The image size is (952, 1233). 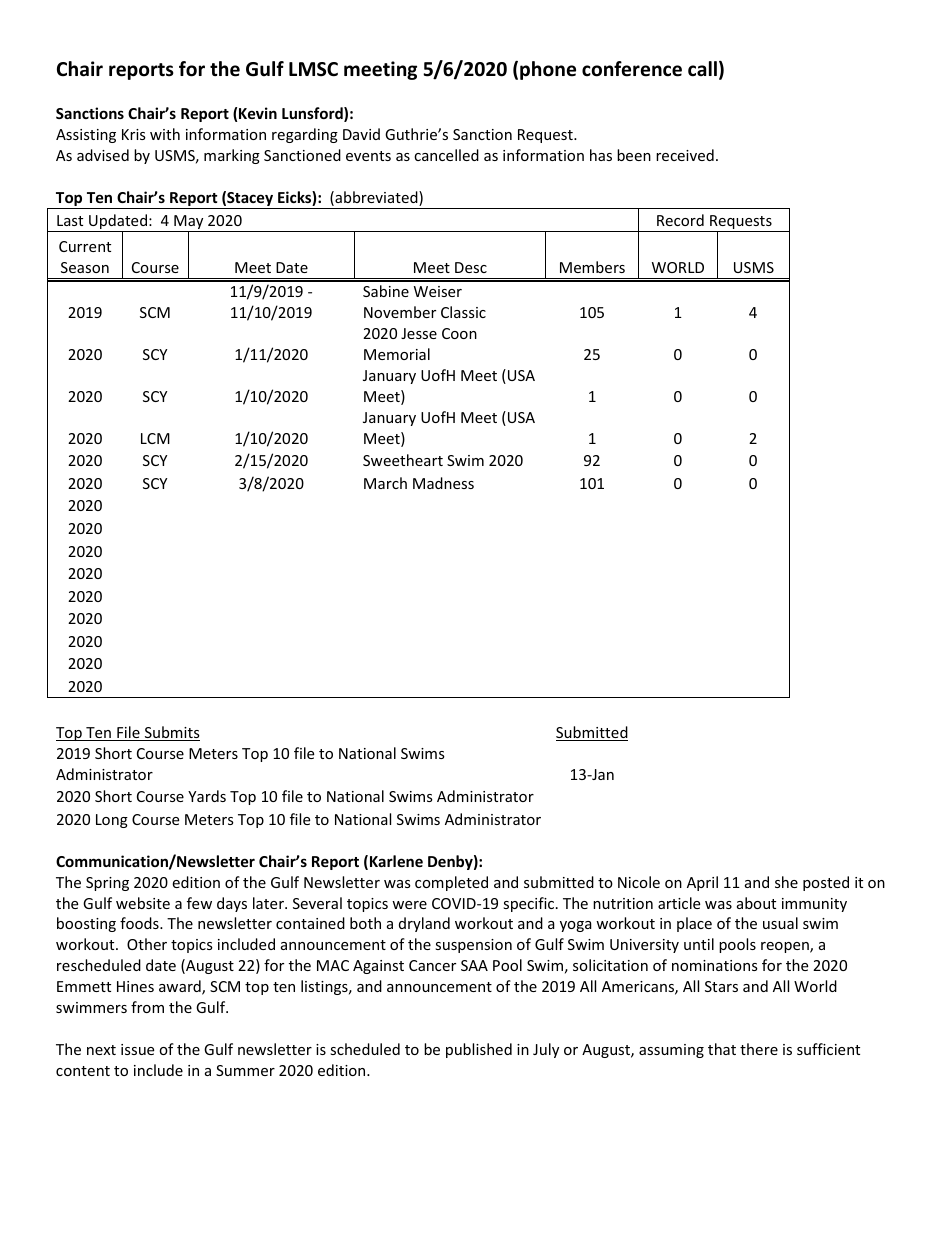 What do you see at coordinates (155, 438) in the screenshot?
I see `LCM` at bounding box center [155, 438].
